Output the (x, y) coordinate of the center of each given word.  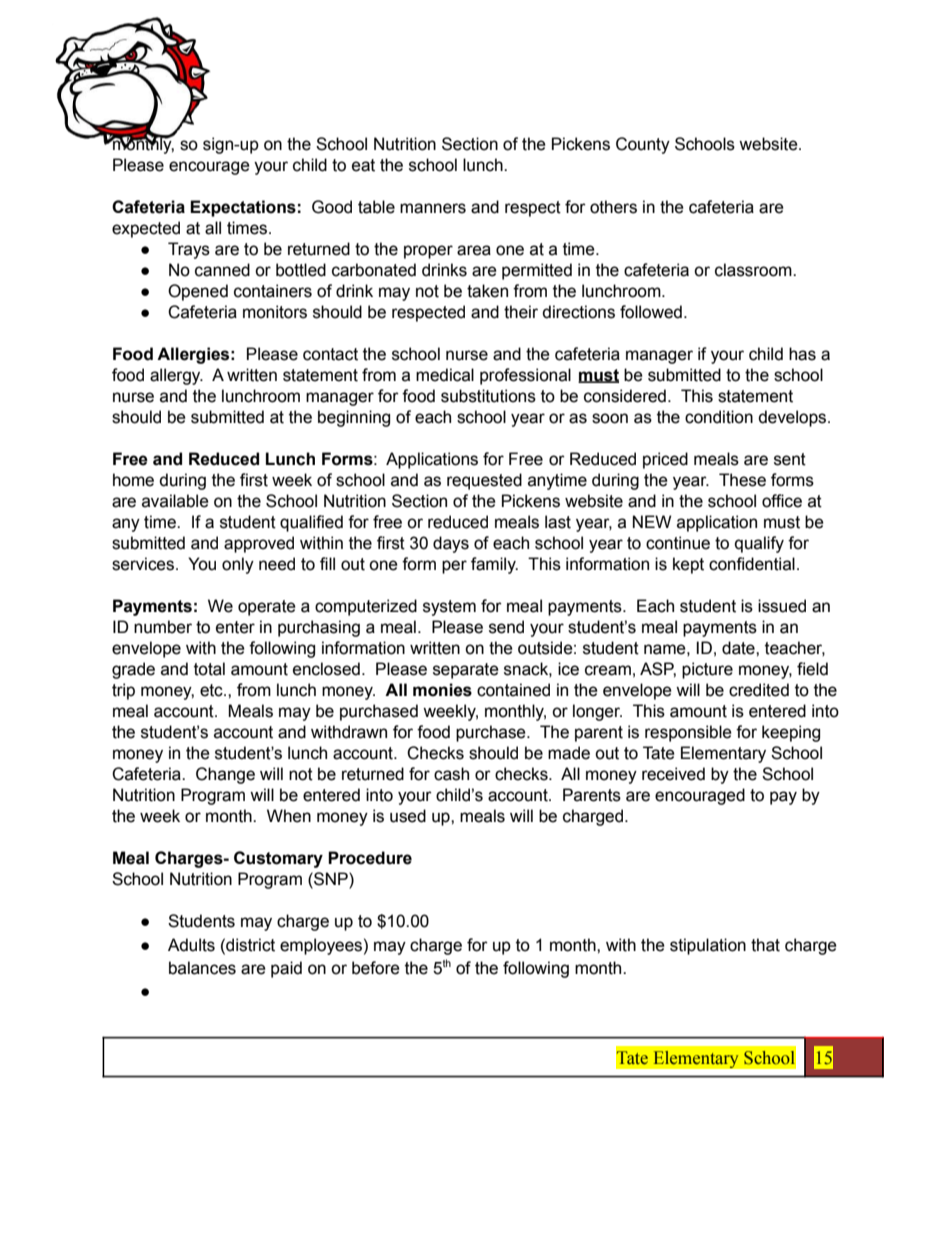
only (238, 565)
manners (433, 208)
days (451, 544)
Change (225, 775)
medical (445, 375)
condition (719, 417)
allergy (176, 376)
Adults (191, 945)
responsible (688, 733)
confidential (752, 564)
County (643, 145)
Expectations (243, 208)
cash (451, 774)
